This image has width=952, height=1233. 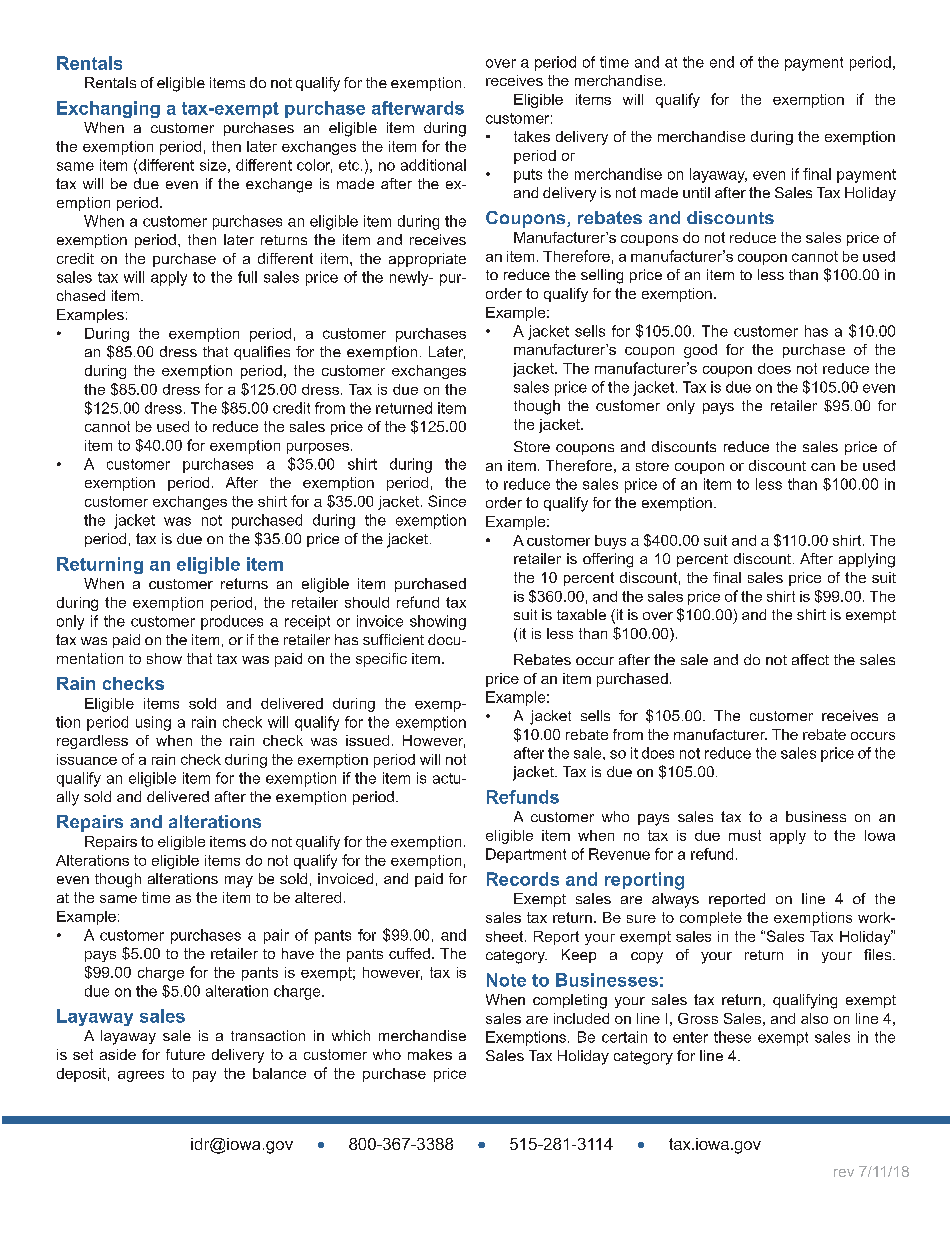 What do you see at coordinates (87, 759) in the image?
I see `issuance` at bounding box center [87, 759].
